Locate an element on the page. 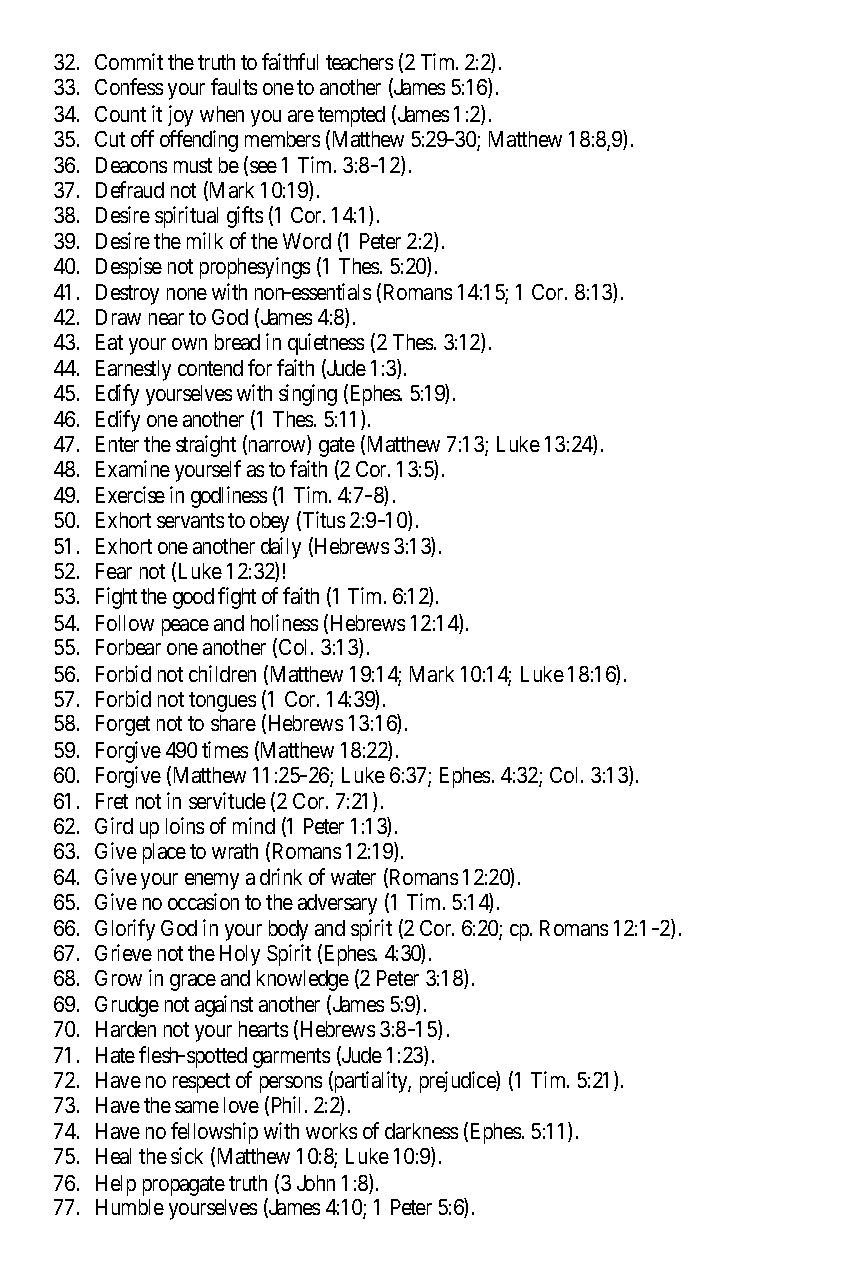 The width and height of the document is (854, 1274). love is located at coordinates (241, 1105).
